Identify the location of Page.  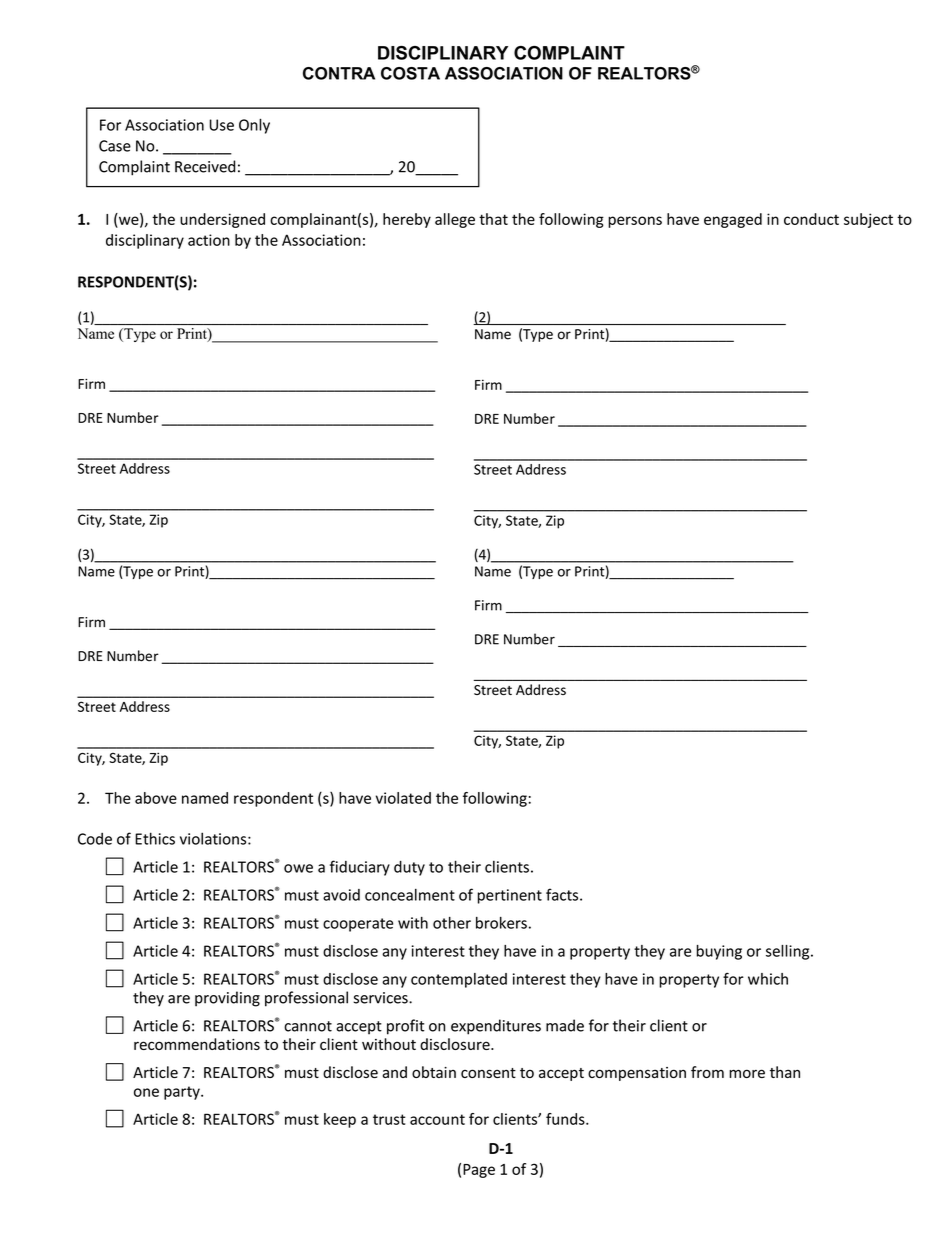
(479, 1171).
